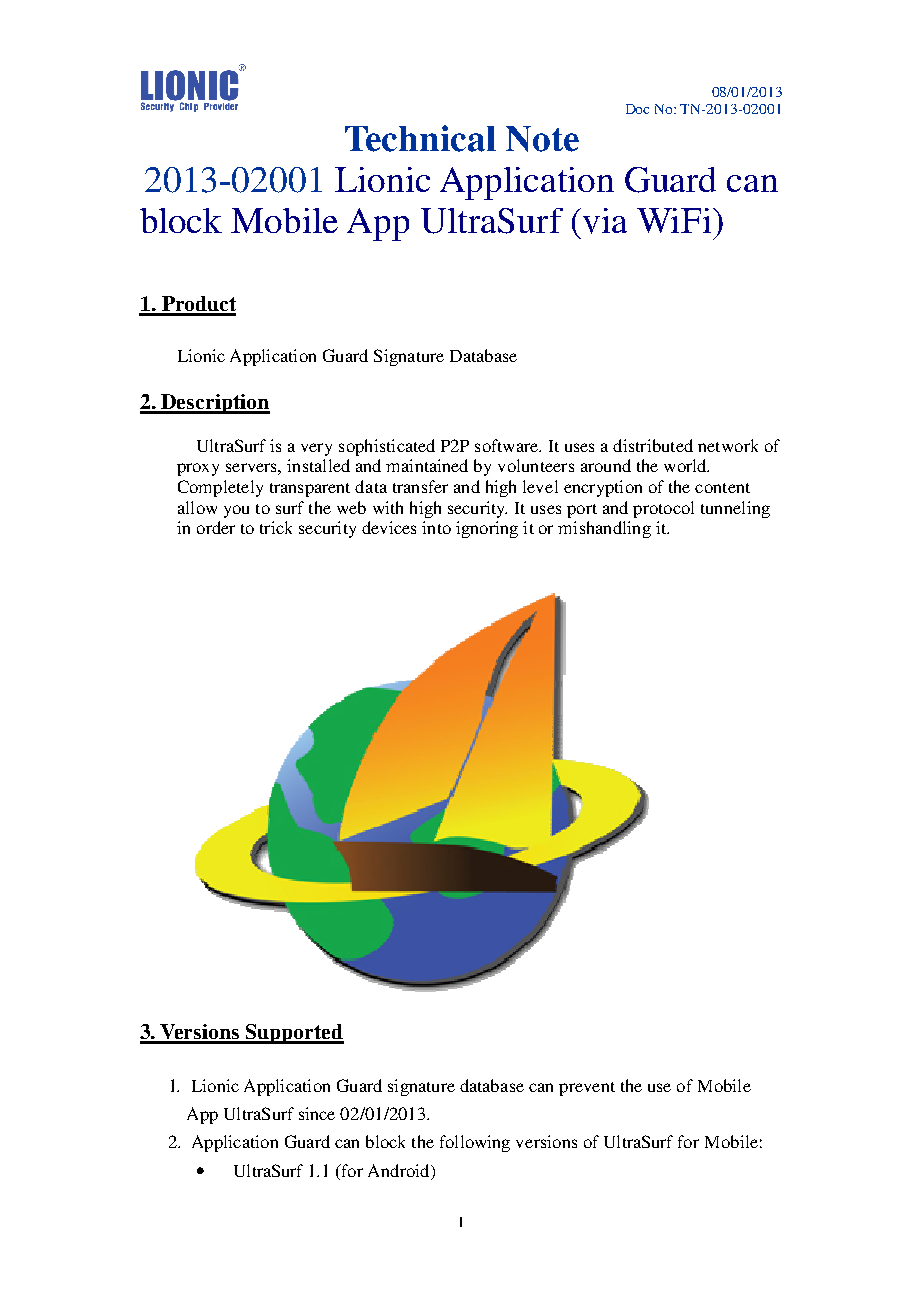  Describe the element at coordinates (587, 1089) in the page. I see `prevent` at that location.
